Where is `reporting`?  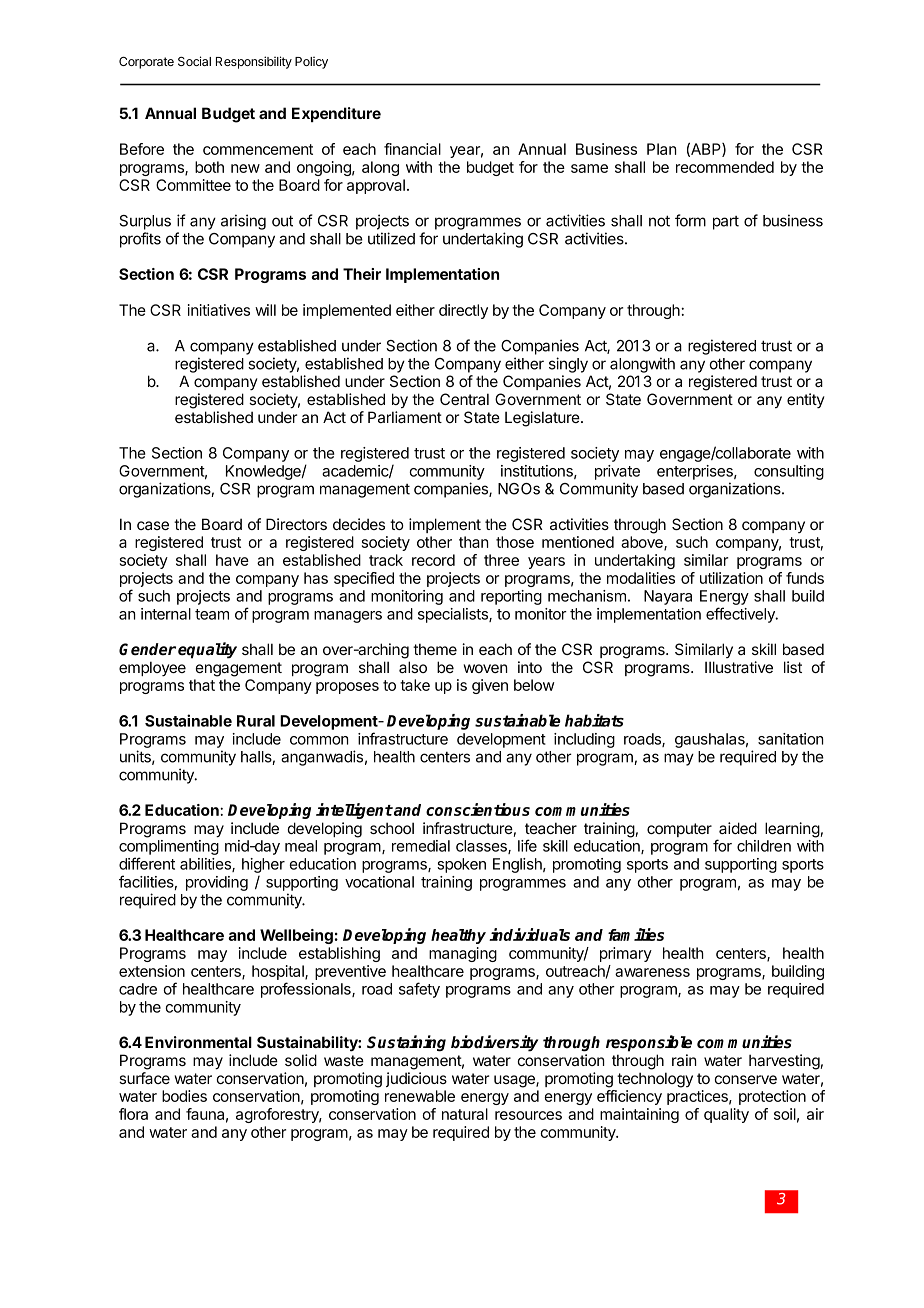 reporting is located at coordinates (511, 597).
